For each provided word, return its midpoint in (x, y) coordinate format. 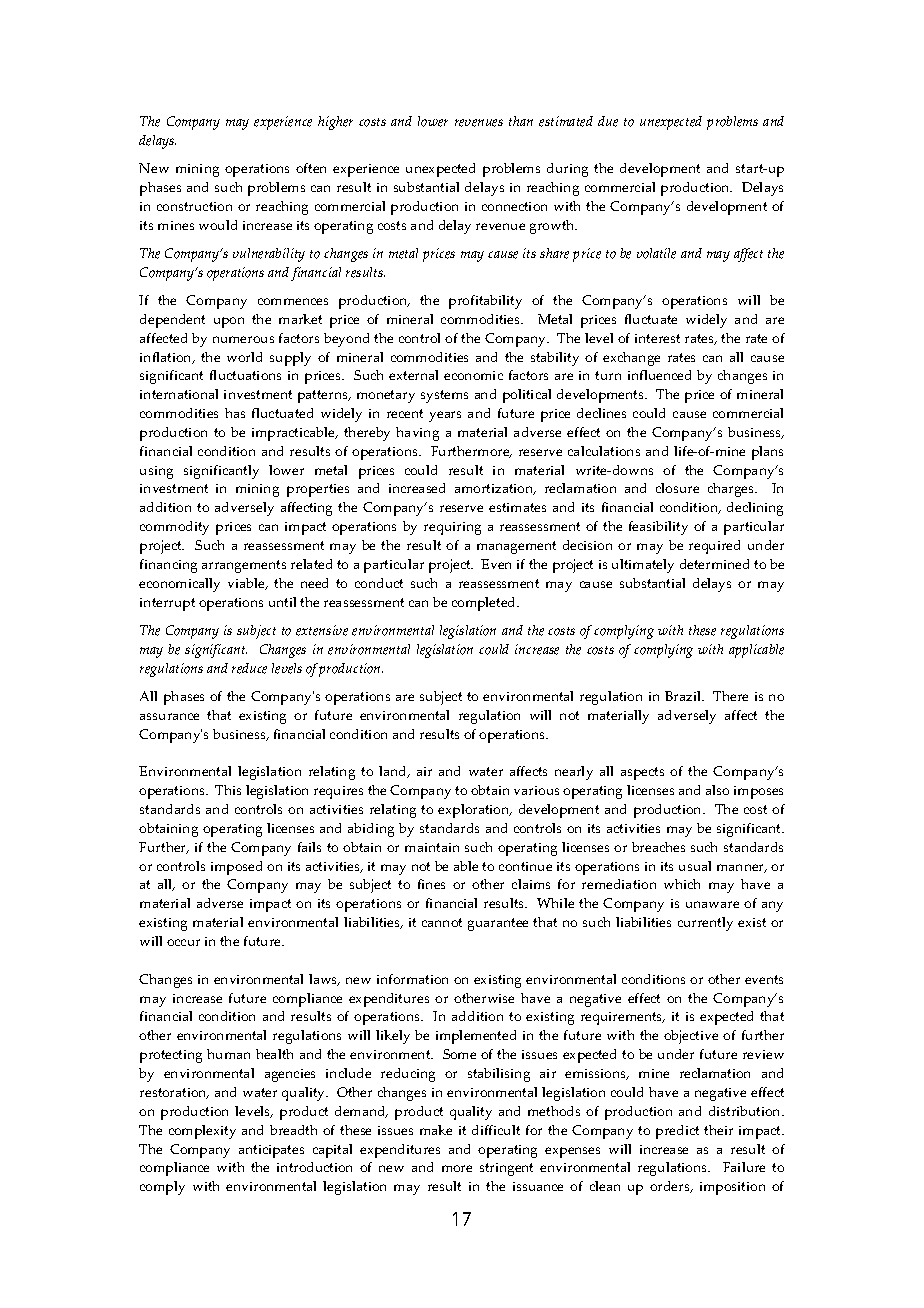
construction (194, 206)
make (436, 1130)
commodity (174, 528)
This (228, 790)
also (717, 790)
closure (677, 488)
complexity (202, 1132)
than (521, 121)
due (608, 121)
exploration (475, 811)
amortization (495, 489)
